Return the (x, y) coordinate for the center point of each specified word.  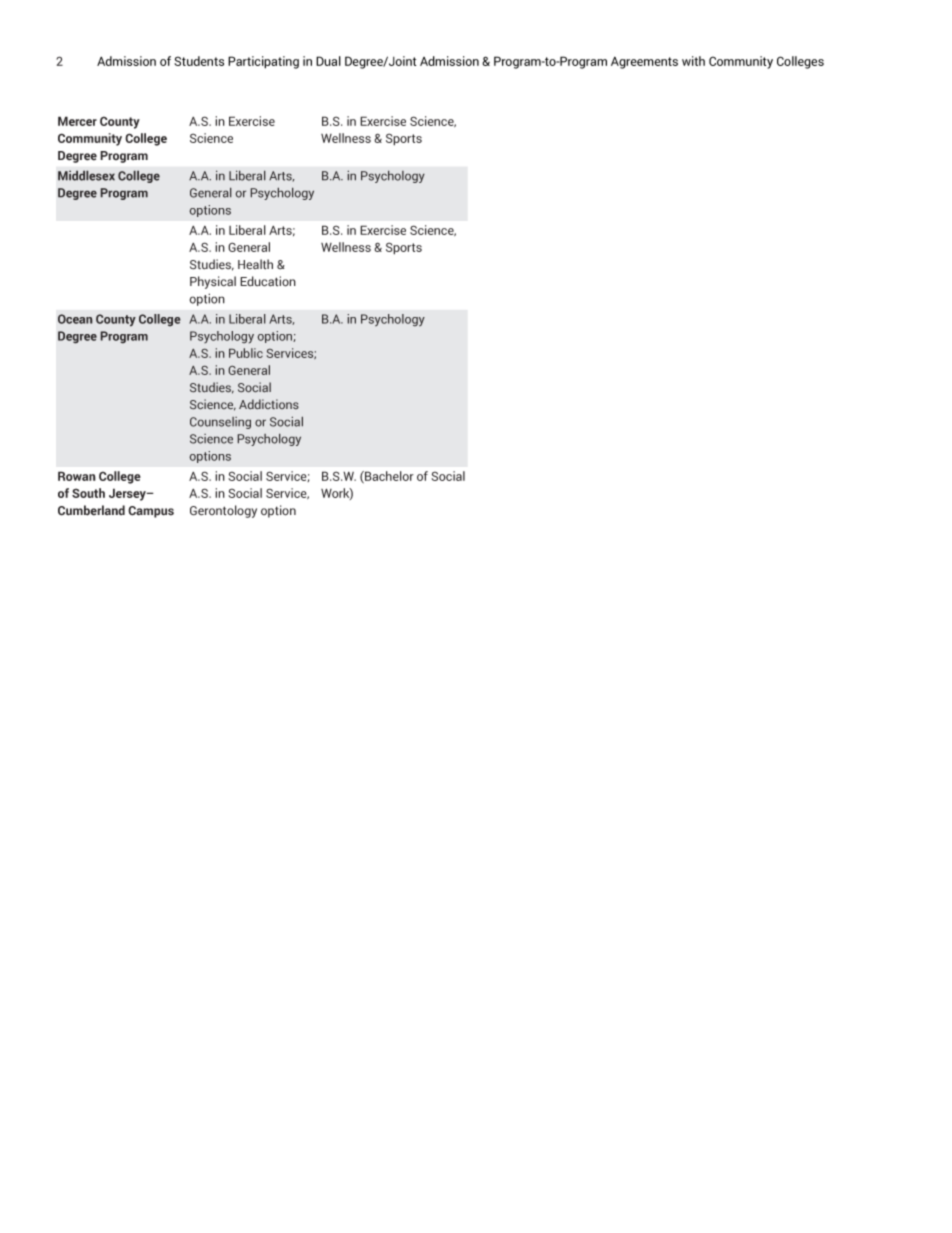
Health (255, 264)
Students (199, 61)
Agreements (644, 63)
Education (268, 281)
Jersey (128, 494)
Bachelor (388, 477)
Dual (328, 61)
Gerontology (223, 511)
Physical (213, 282)
